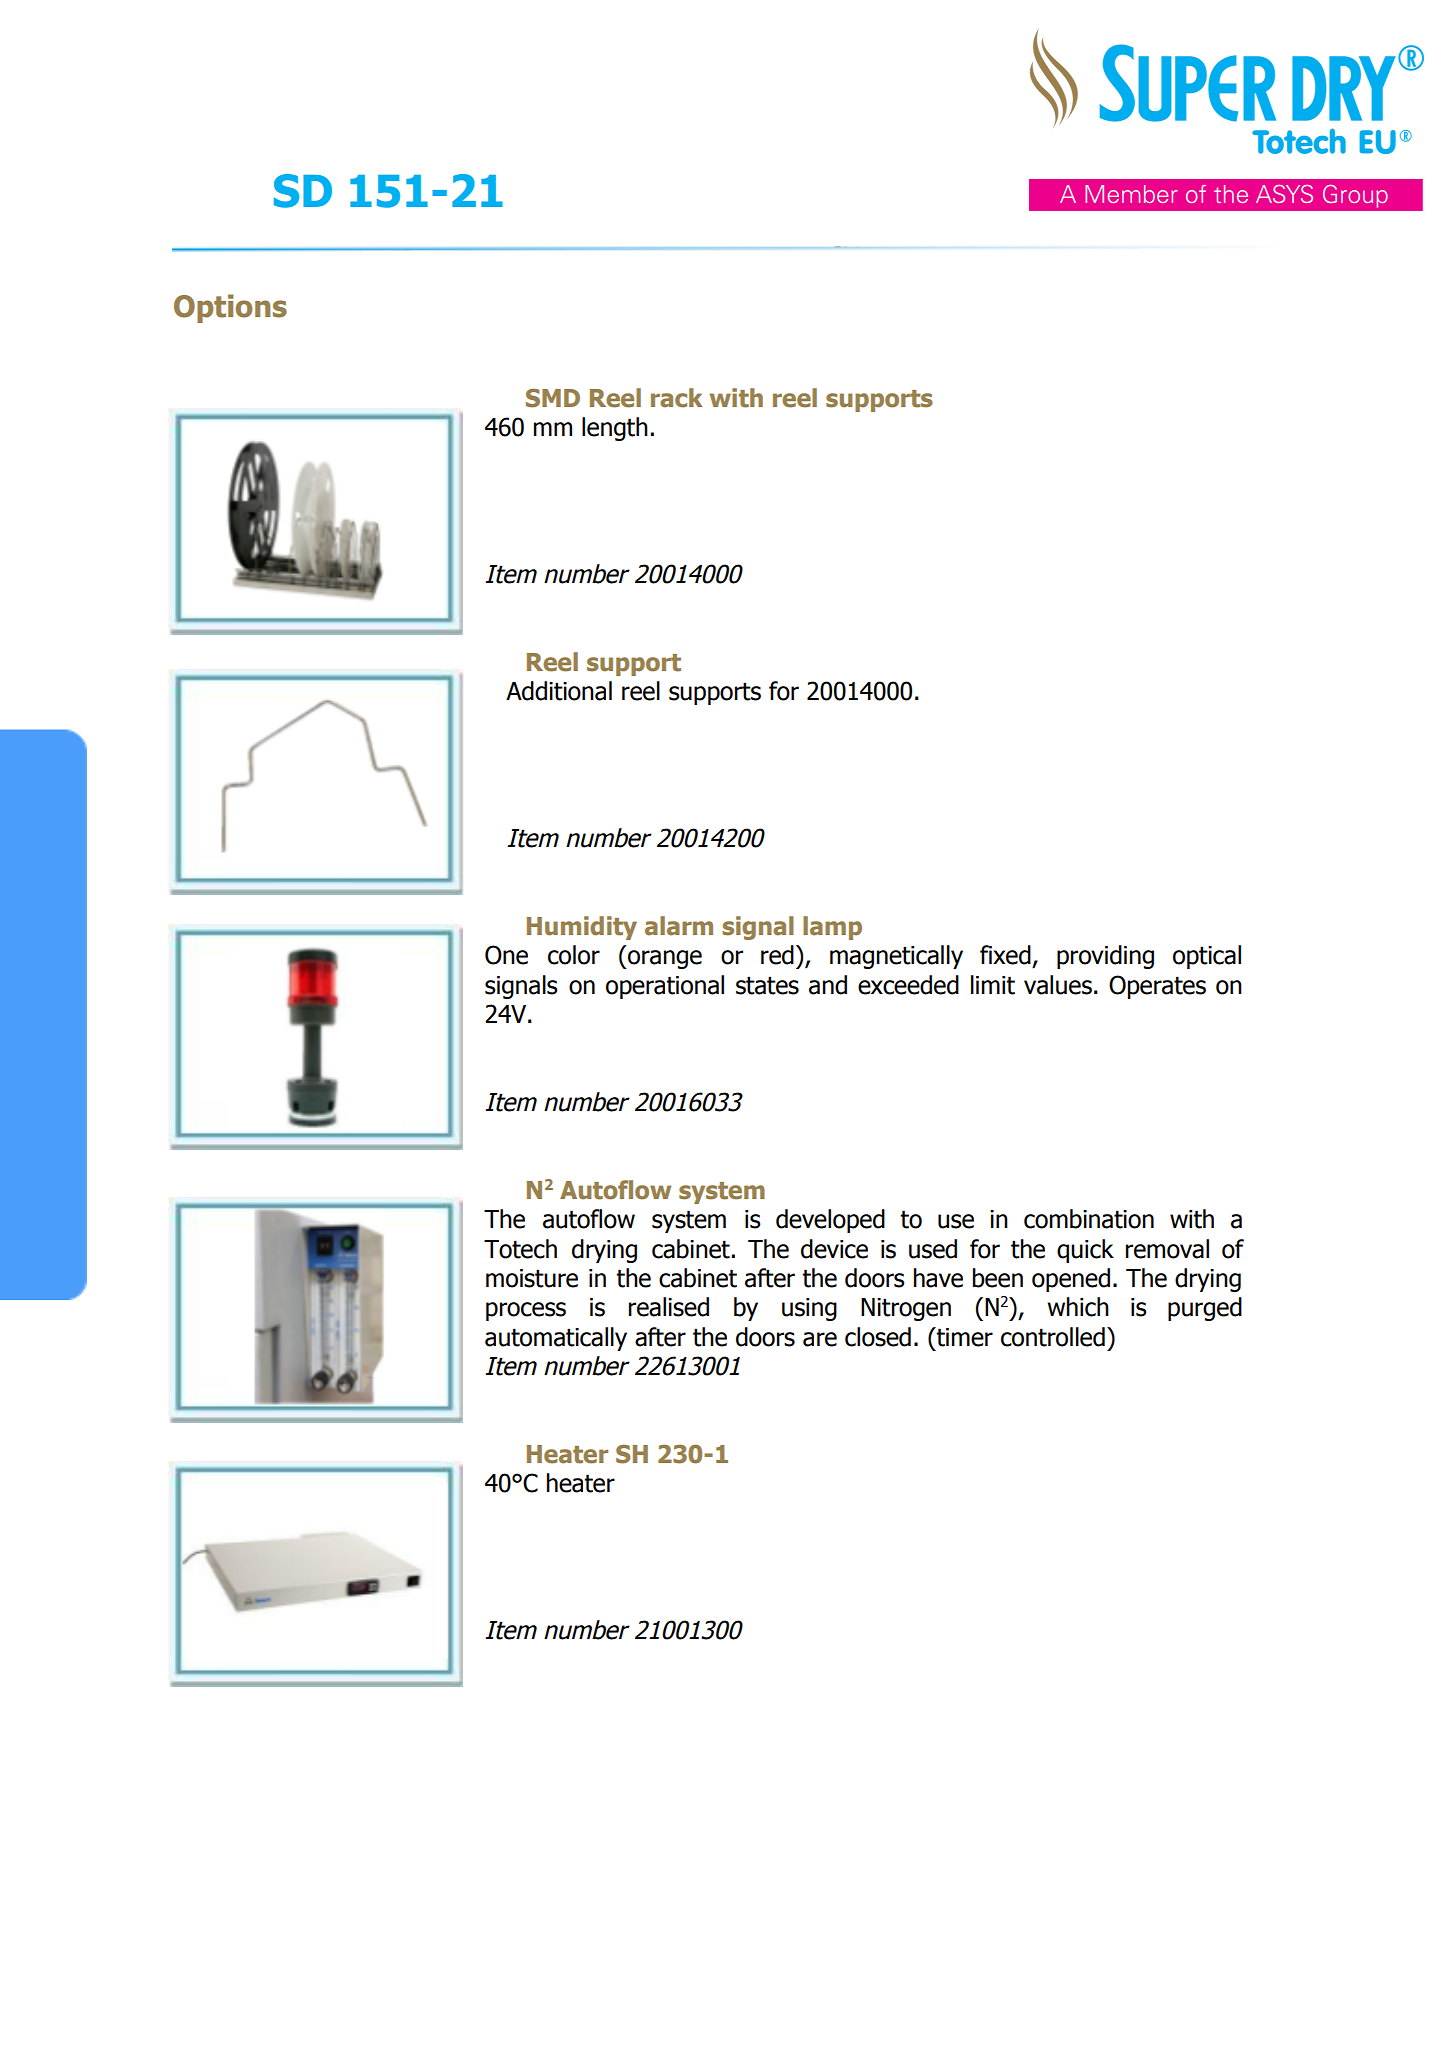 This image has height=2059, width=1456. Describe the element at coordinates (679, 926) in the image. I see `alarm` at that location.
